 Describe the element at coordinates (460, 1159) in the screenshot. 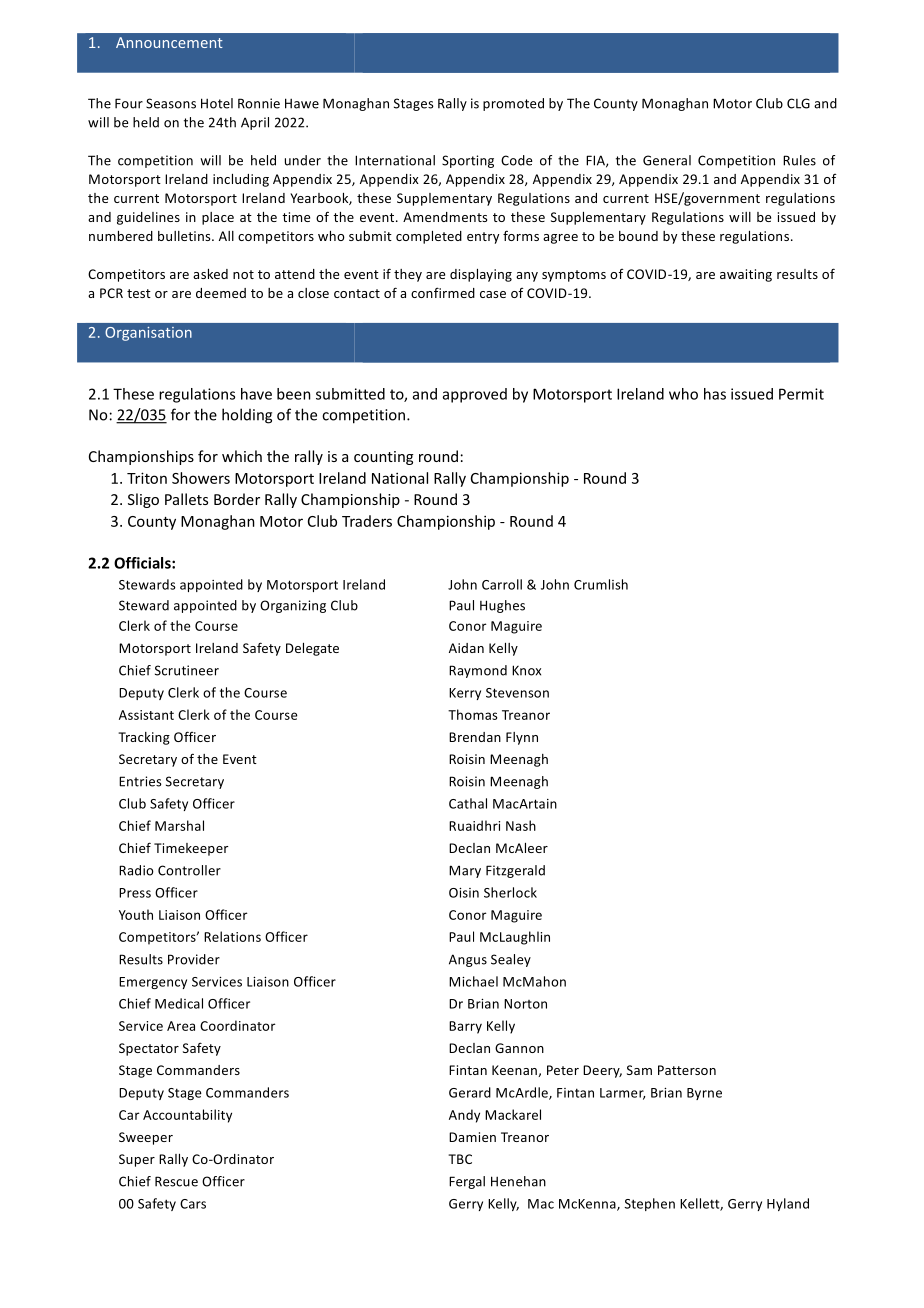

I see `TBC` at that location.
